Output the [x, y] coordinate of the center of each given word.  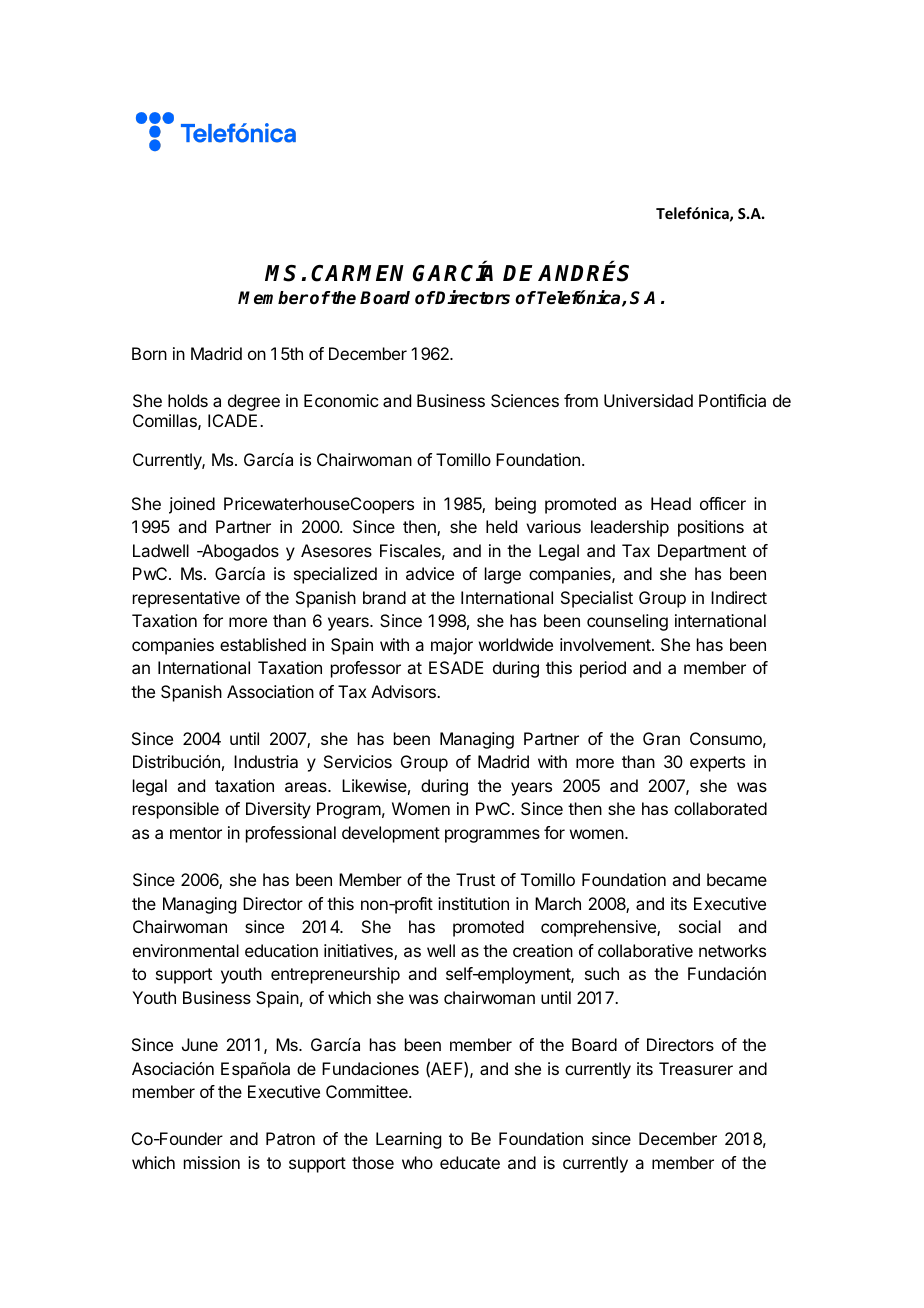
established [263, 644]
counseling [627, 622]
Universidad [648, 400]
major [452, 646]
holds [188, 400]
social [700, 926]
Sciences [525, 400]
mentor [196, 833]
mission [212, 1162]
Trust [475, 879]
